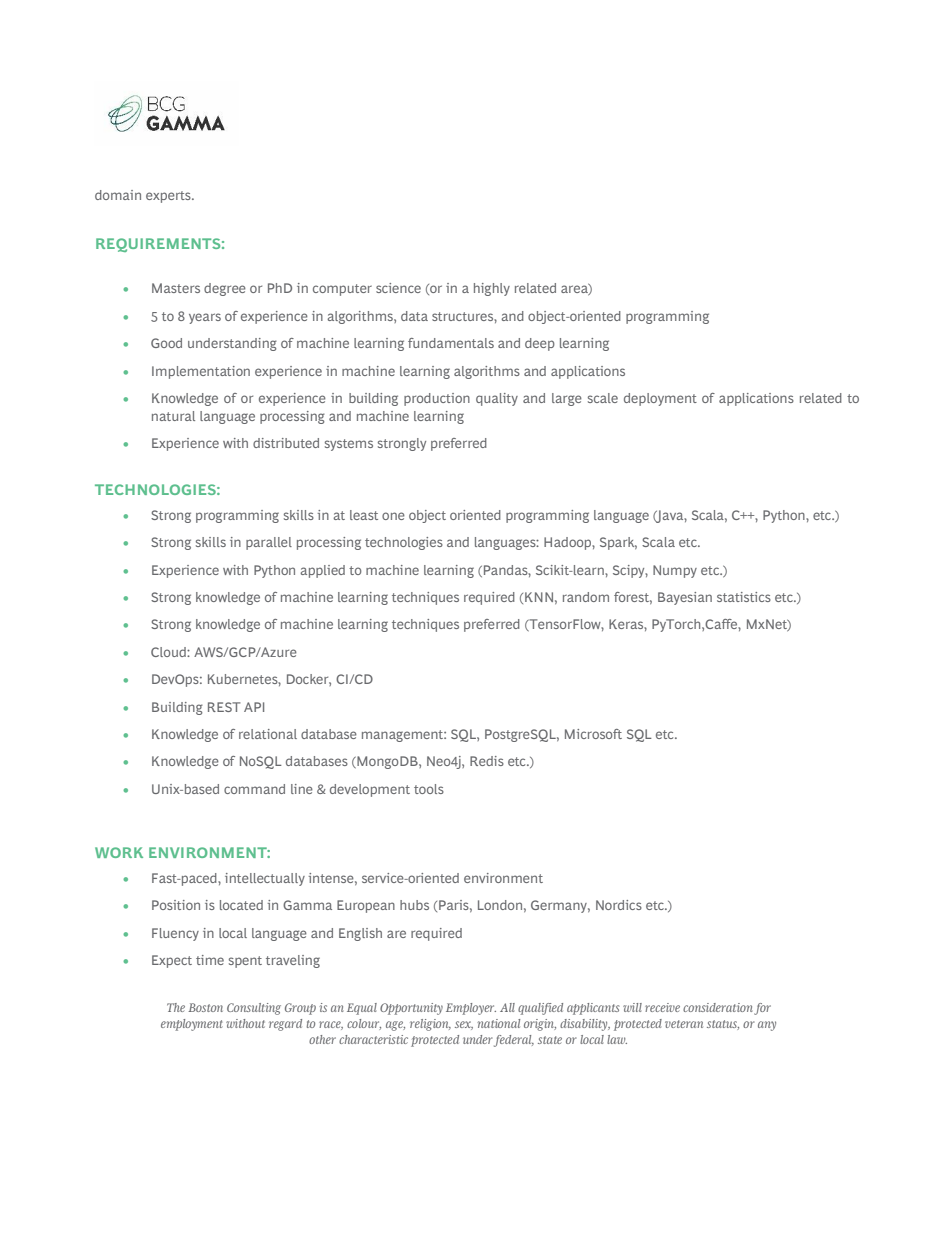  Describe the element at coordinates (169, 652) in the screenshot. I see `Cloud` at that location.
